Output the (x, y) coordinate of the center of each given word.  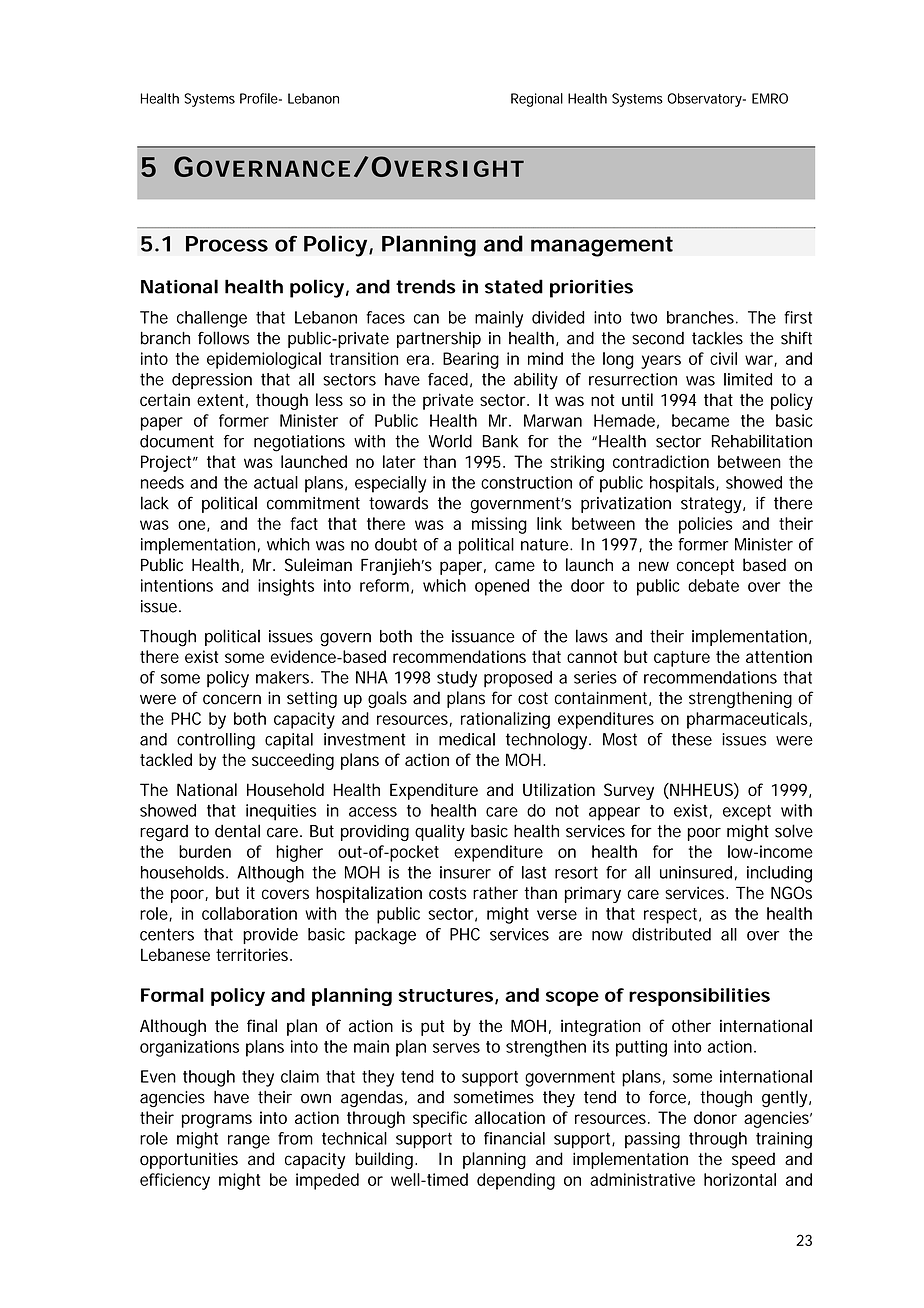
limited (748, 379)
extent (220, 400)
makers (282, 677)
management (602, 246)
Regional (537, 100)
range (249, 1142)
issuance (483, 636)
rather (495, 893)
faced (448, 379)
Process (227, 244)
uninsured (696, 872)
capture (682, 659)
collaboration (249, 913)
